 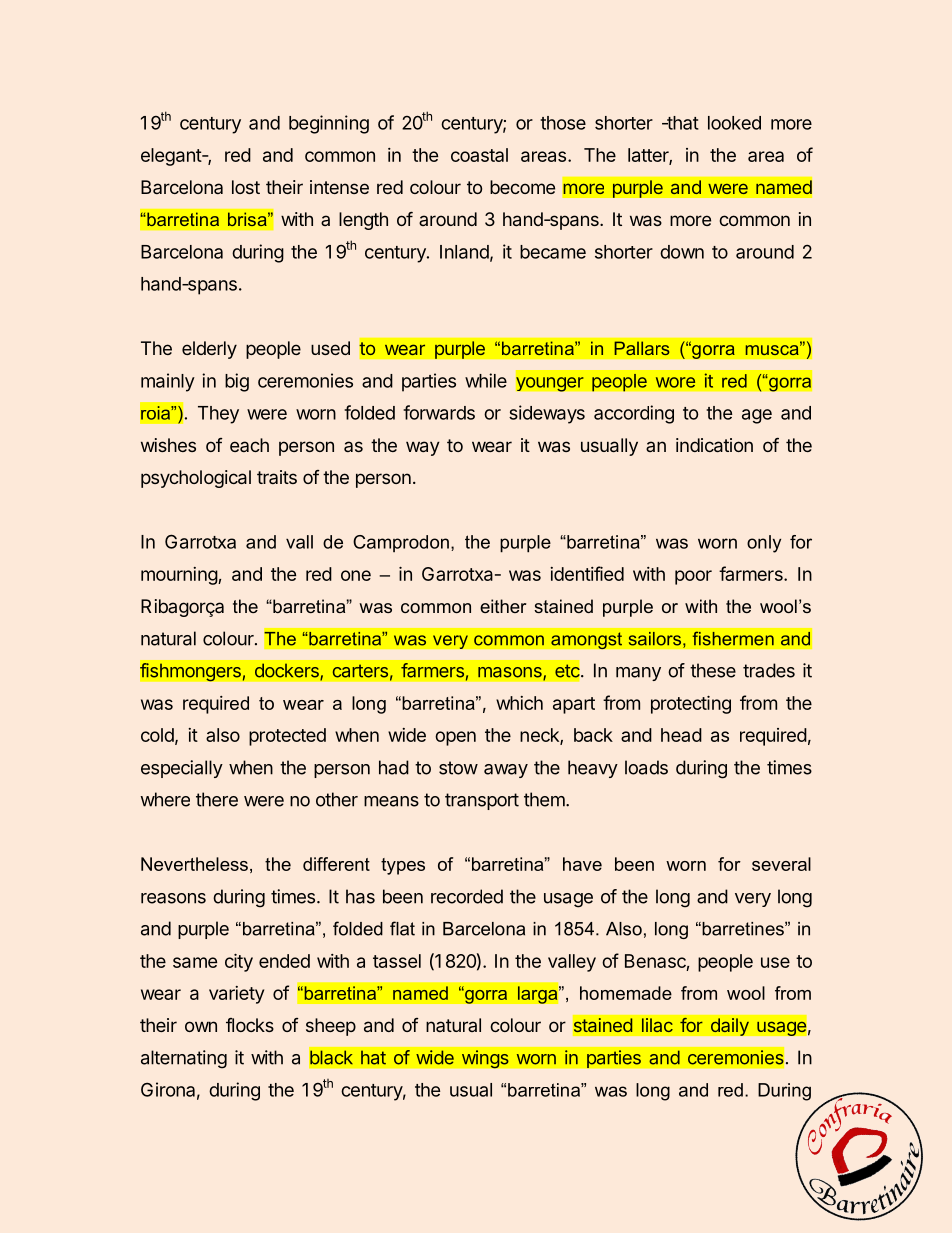 What do you see at coordinates (246, 187) in the document?
I see `lost` at bounding box center [246, 187].
